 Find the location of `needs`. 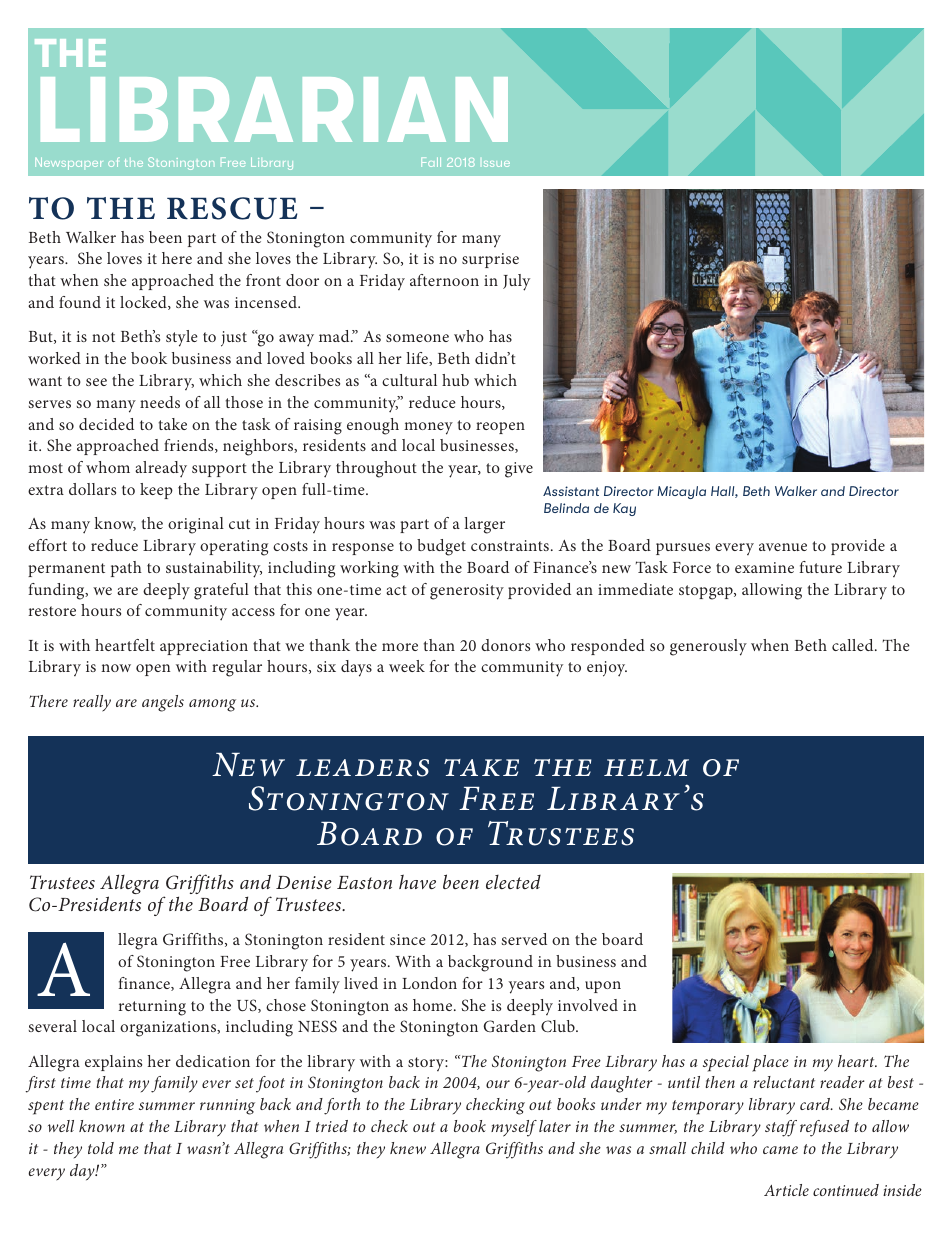

needs is located at coordinates (160, 402).
